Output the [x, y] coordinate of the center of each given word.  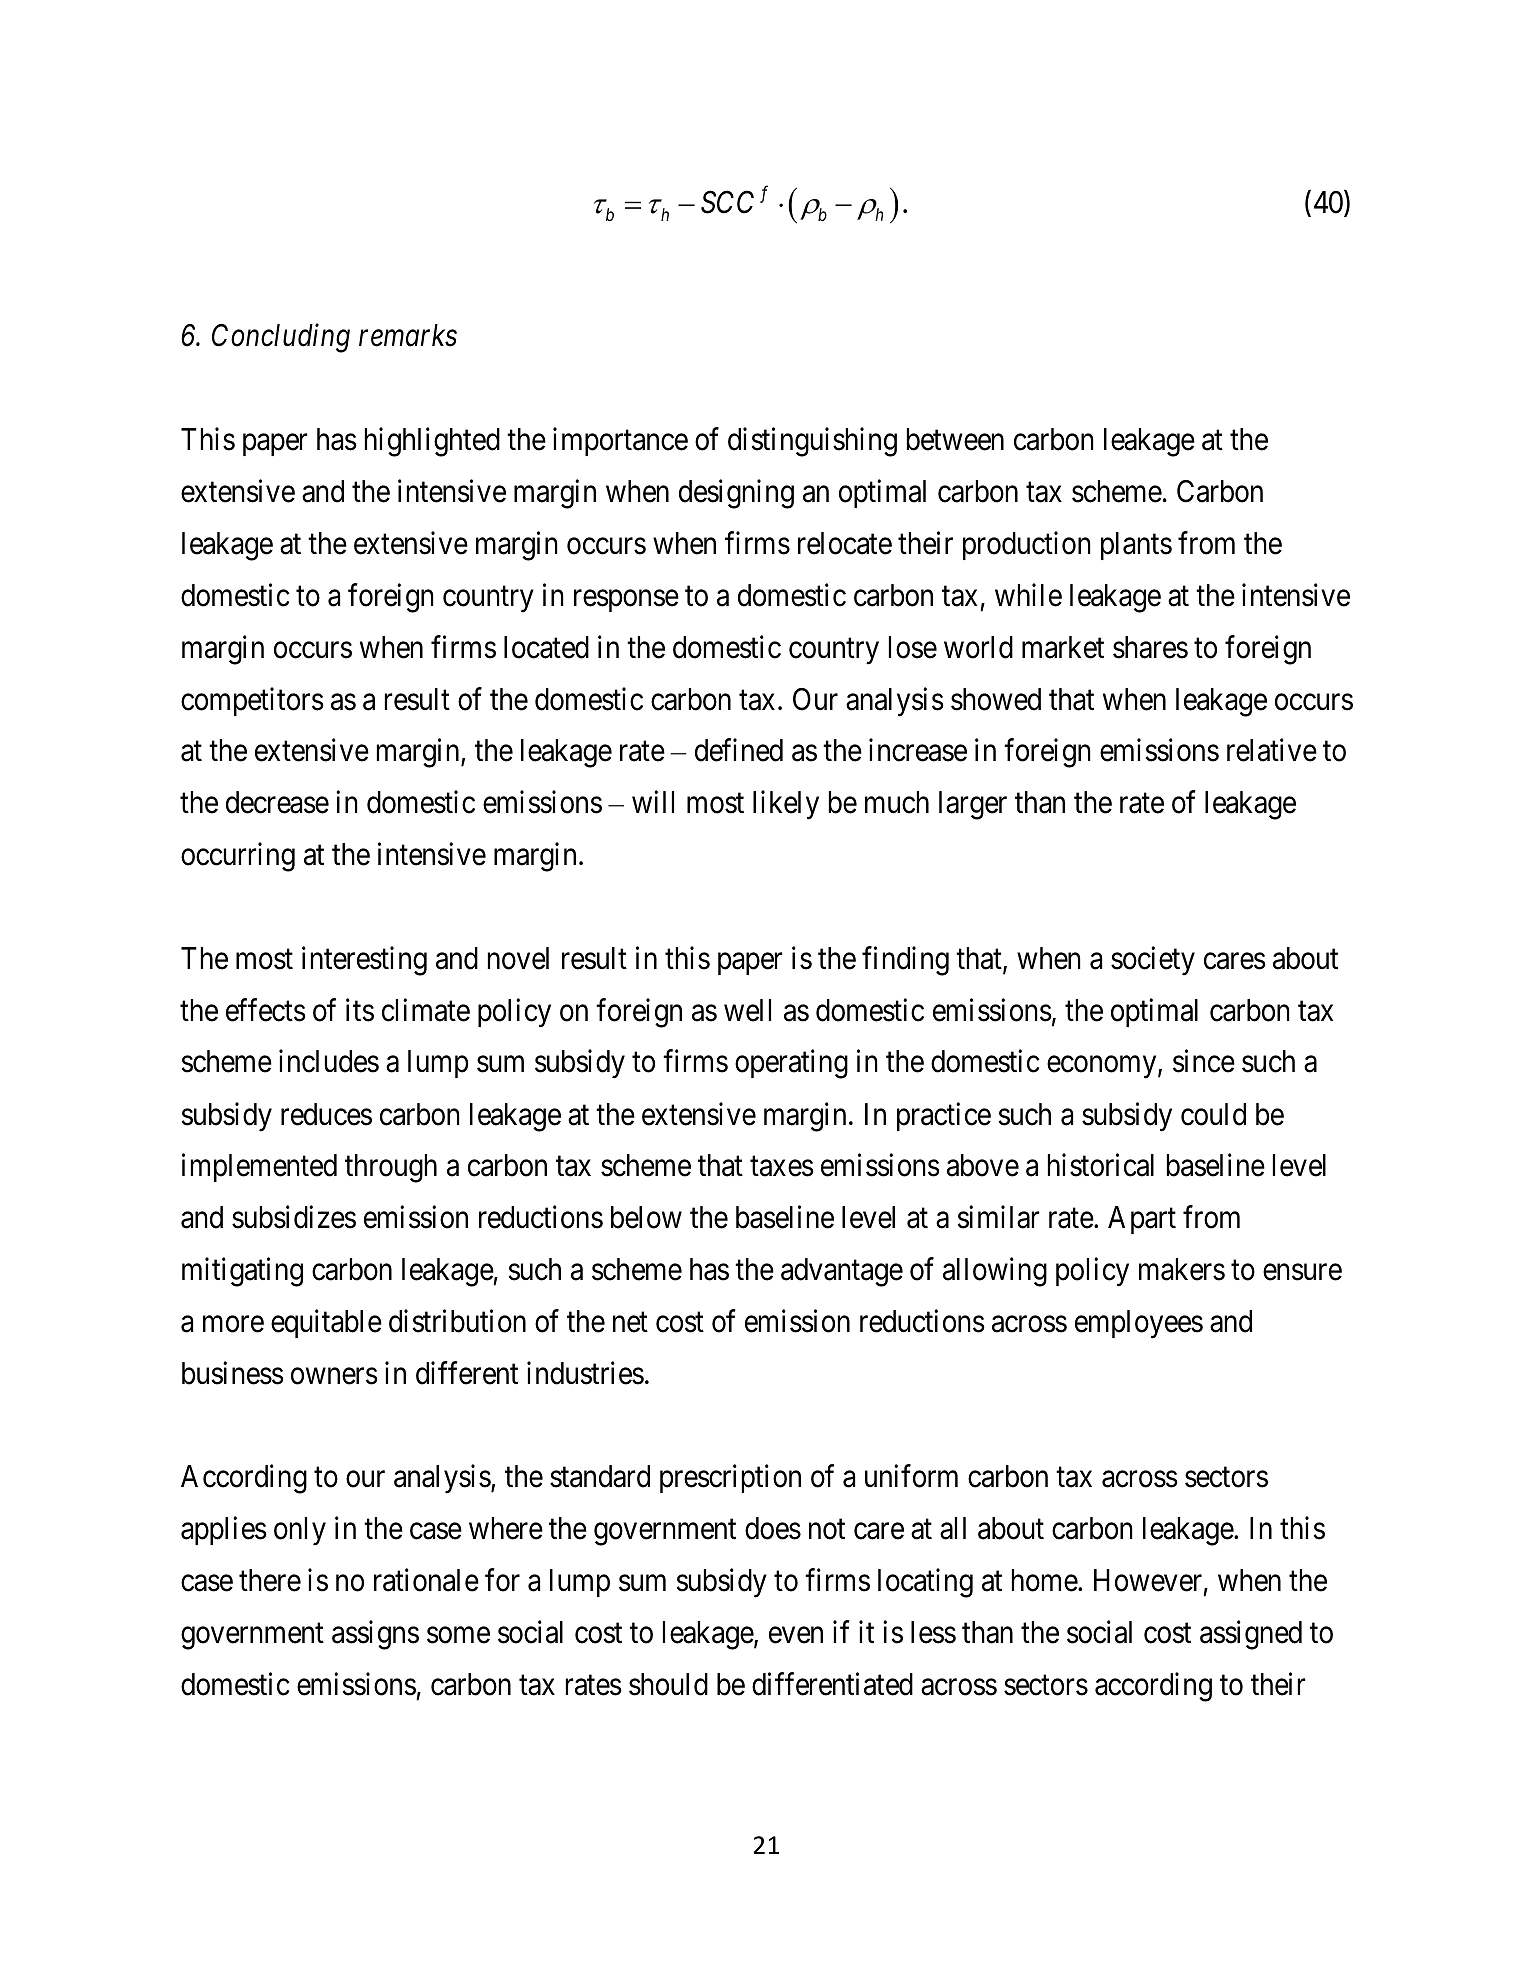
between [955, 439]
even [796, 1635]
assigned [1251, 1635]
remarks [408, 335]
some [458, 1635]
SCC [727, 202]
